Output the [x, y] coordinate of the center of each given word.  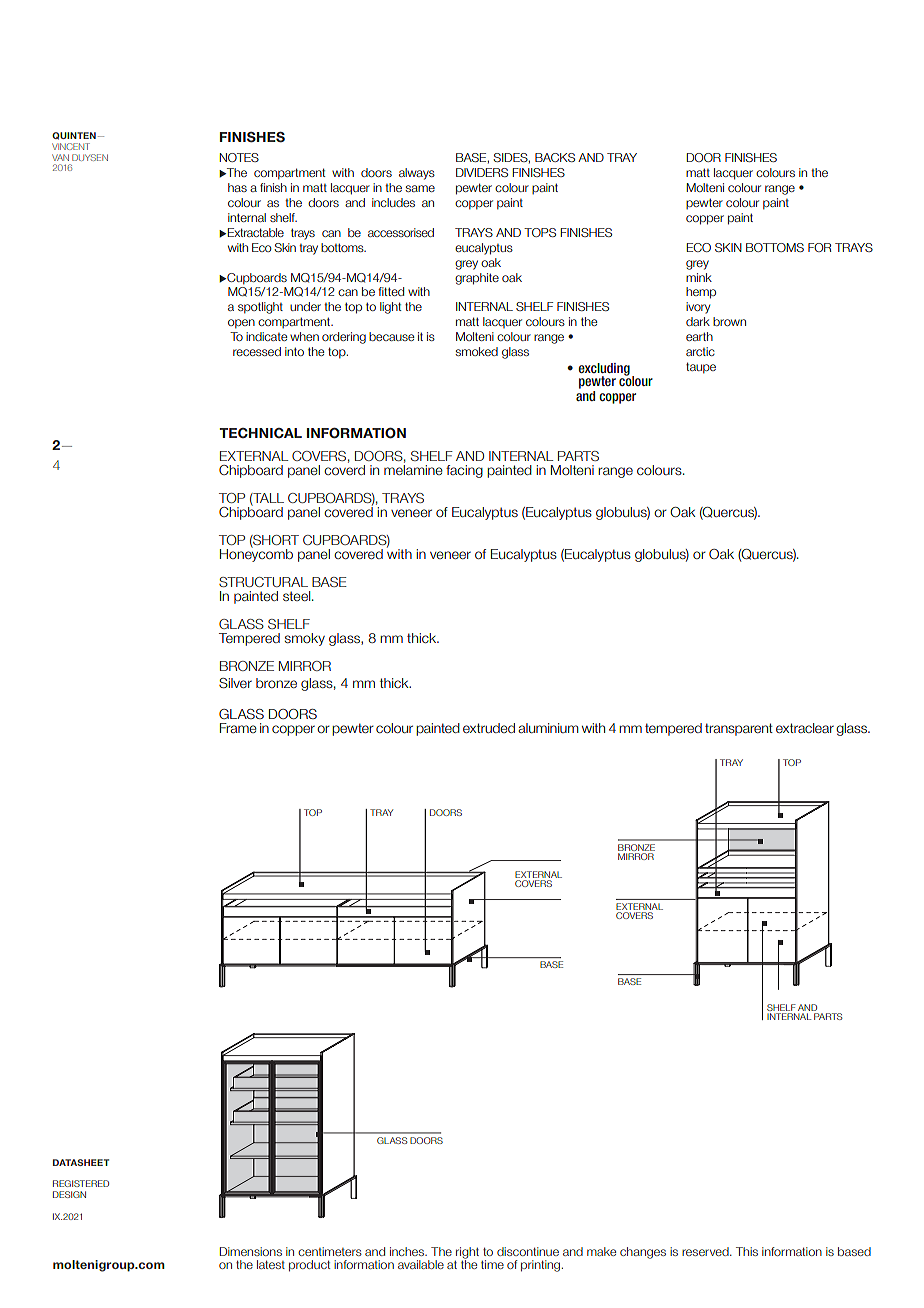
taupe [701, 368]
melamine [413, 470]
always [417, 174]
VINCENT [71, 146]
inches [408, 1251]
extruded [489, 728]
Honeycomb [256, 554]
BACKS [555, 157]
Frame [238, 728]
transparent [739, 729]
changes [643, 1253]
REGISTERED [81, 1183]
